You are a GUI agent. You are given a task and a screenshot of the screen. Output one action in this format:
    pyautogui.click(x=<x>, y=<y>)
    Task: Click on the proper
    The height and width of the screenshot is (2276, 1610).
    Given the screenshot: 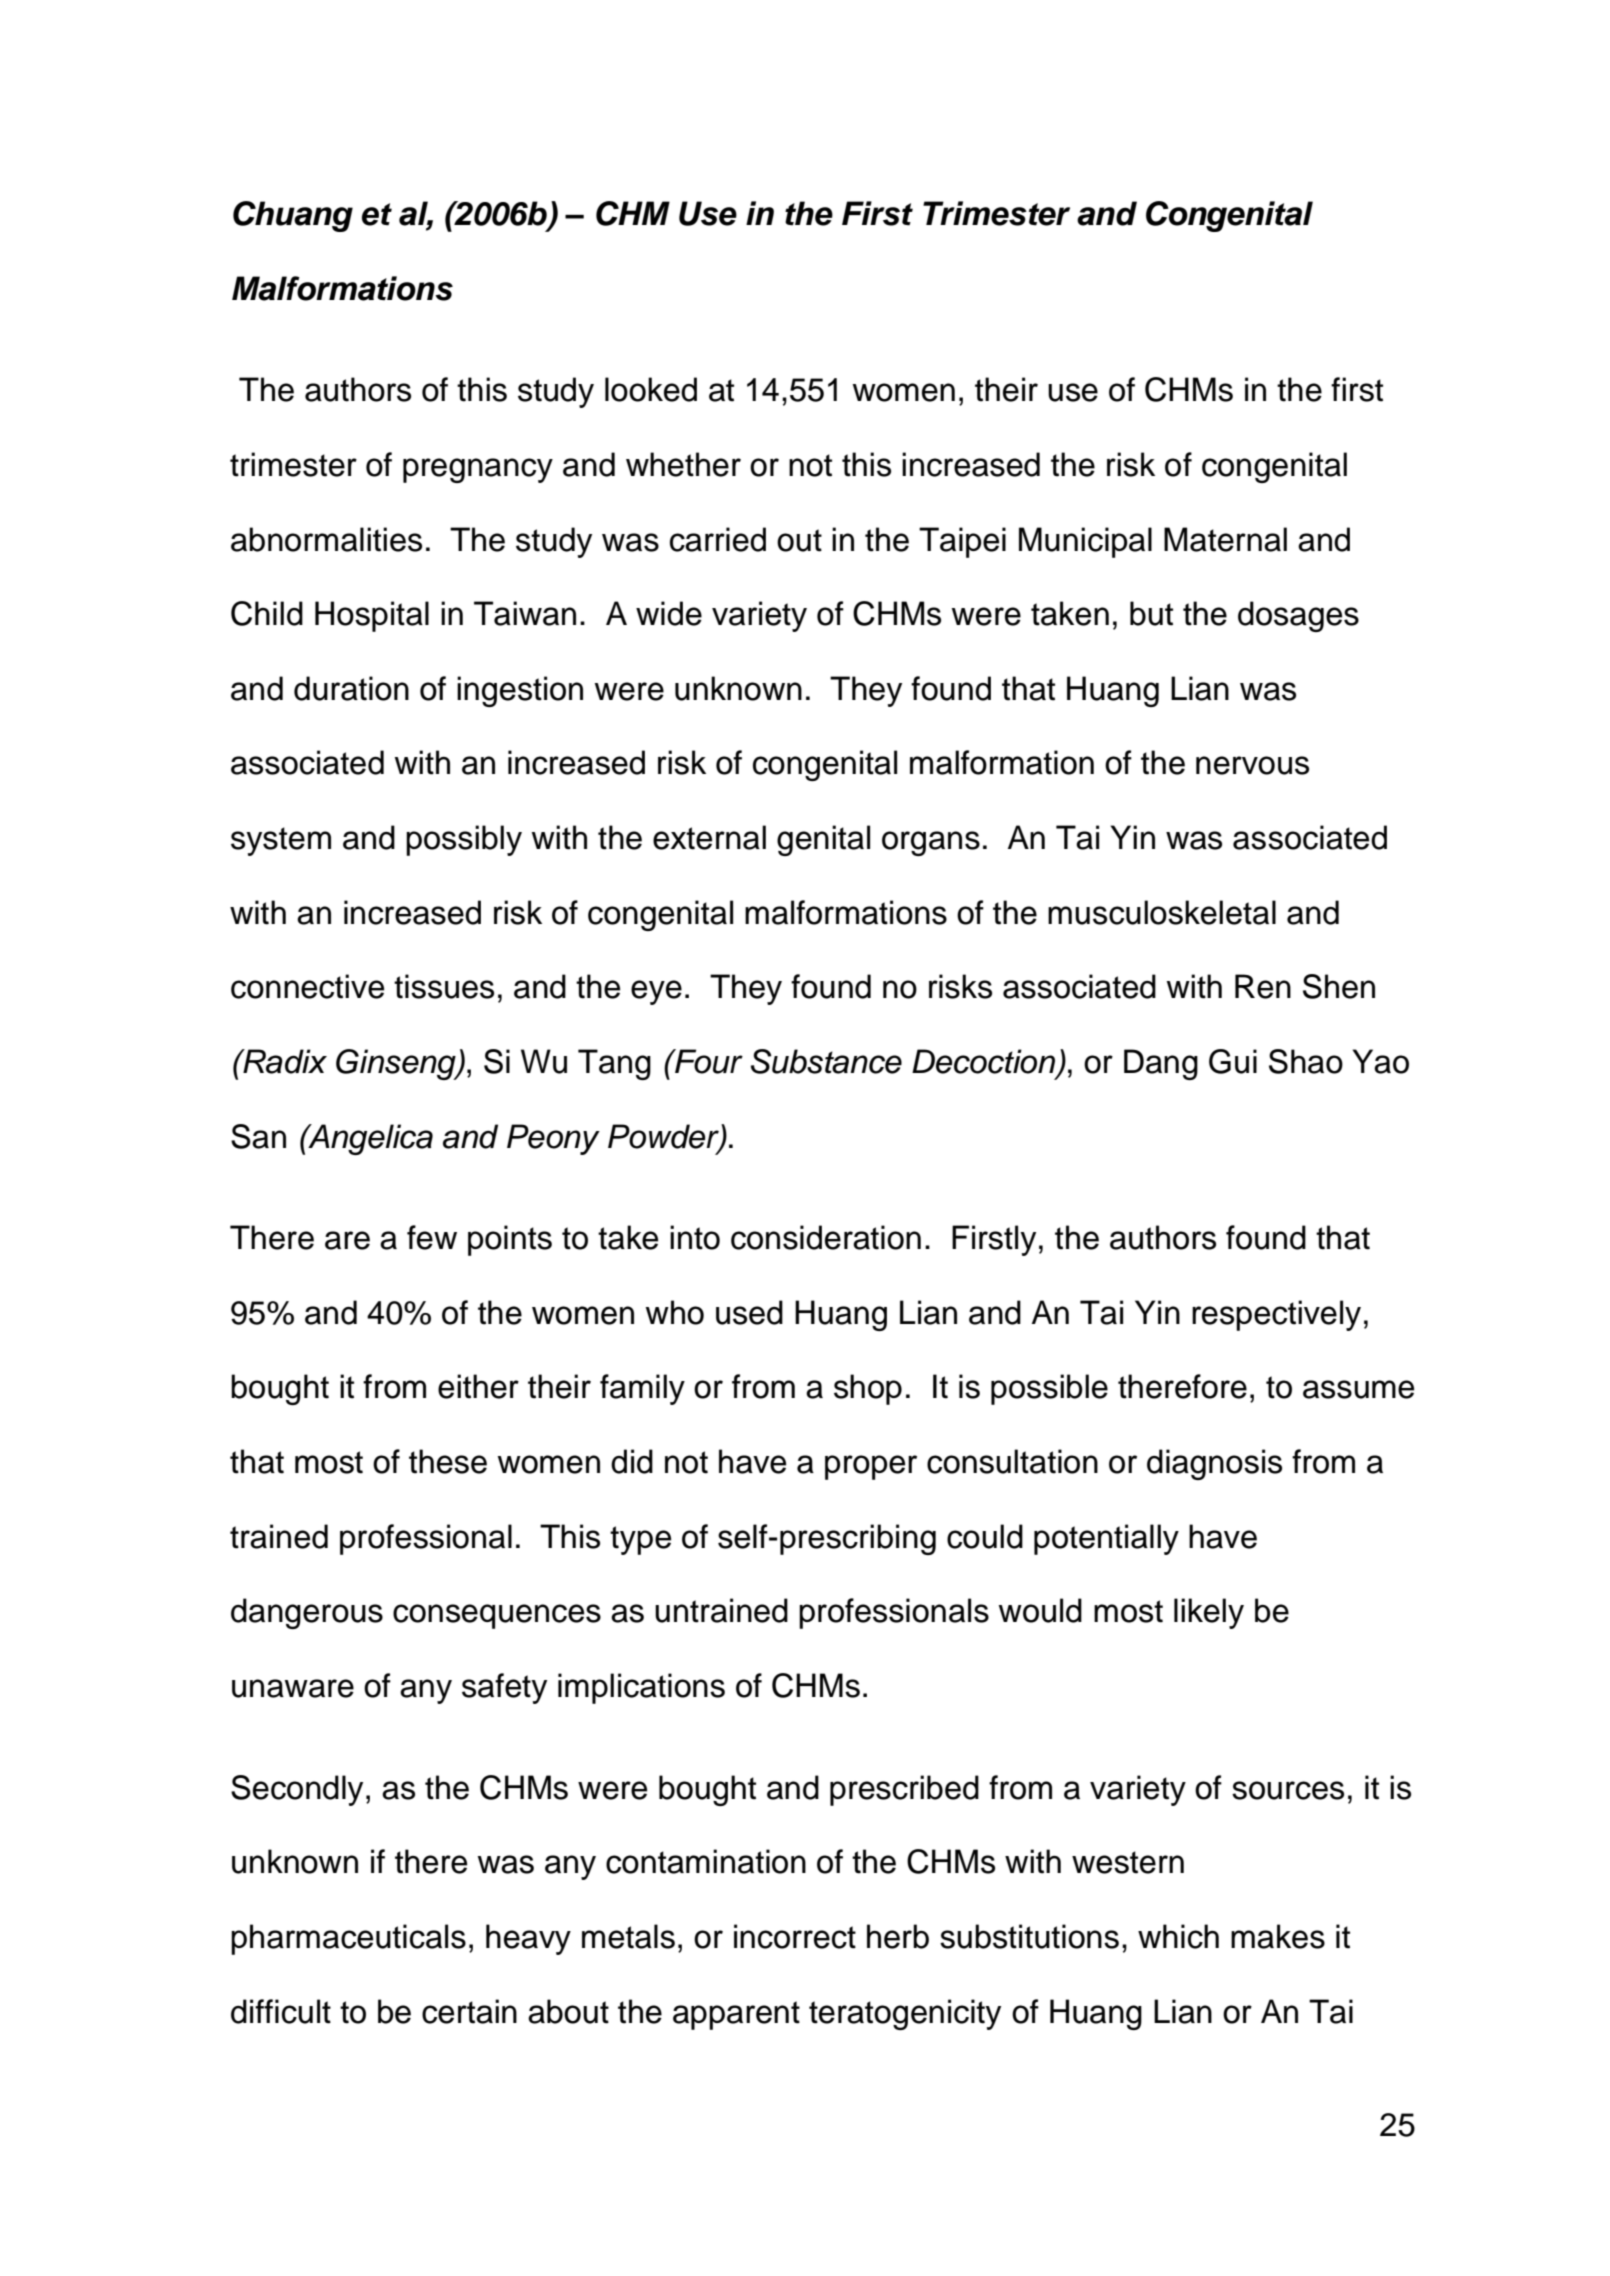 What is the action you would take?
    pyautogui.click(x=871, y=1467)
